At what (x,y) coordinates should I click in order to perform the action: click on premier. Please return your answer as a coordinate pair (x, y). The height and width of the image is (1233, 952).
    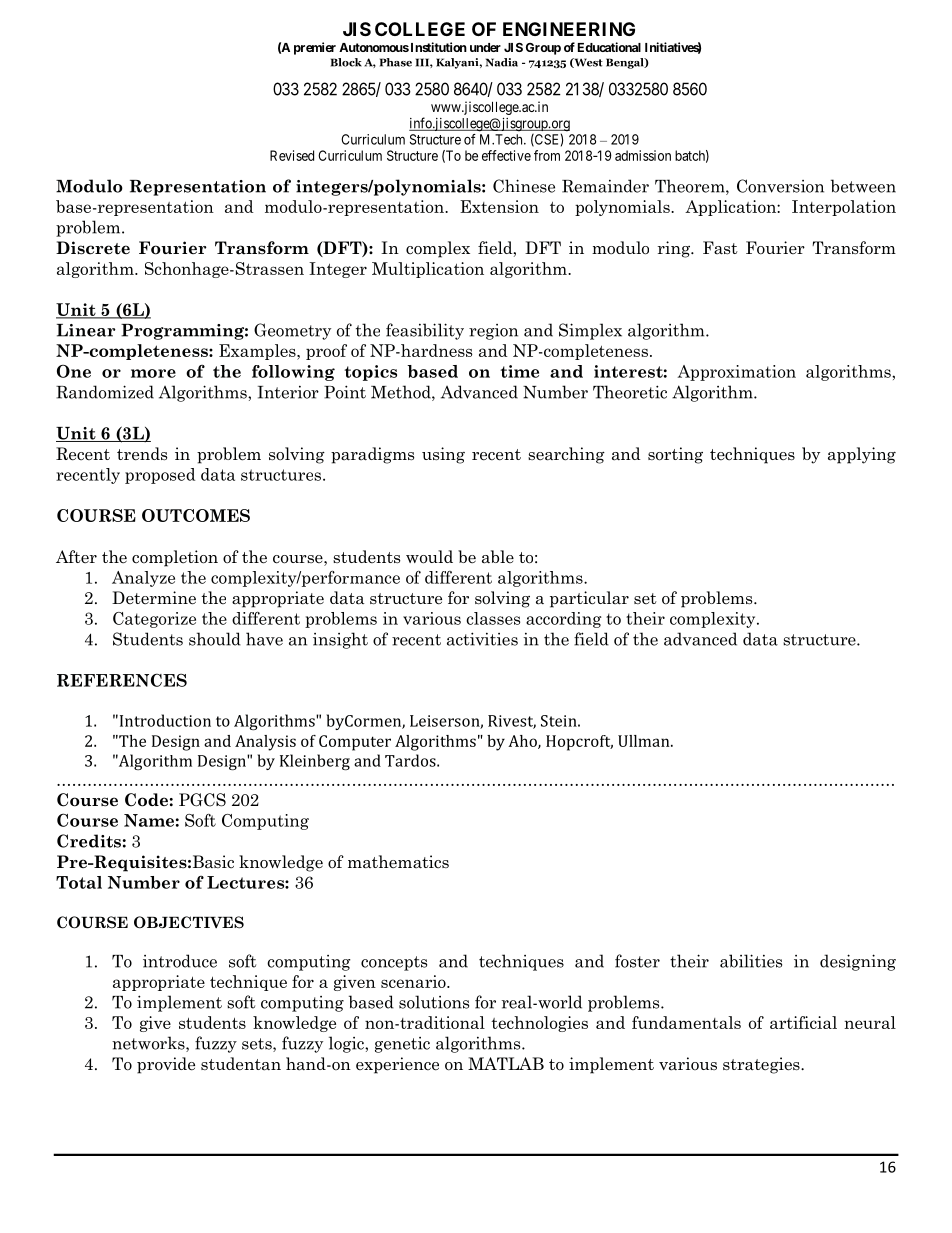
    Looking at the image, I should click on (315, 48).
